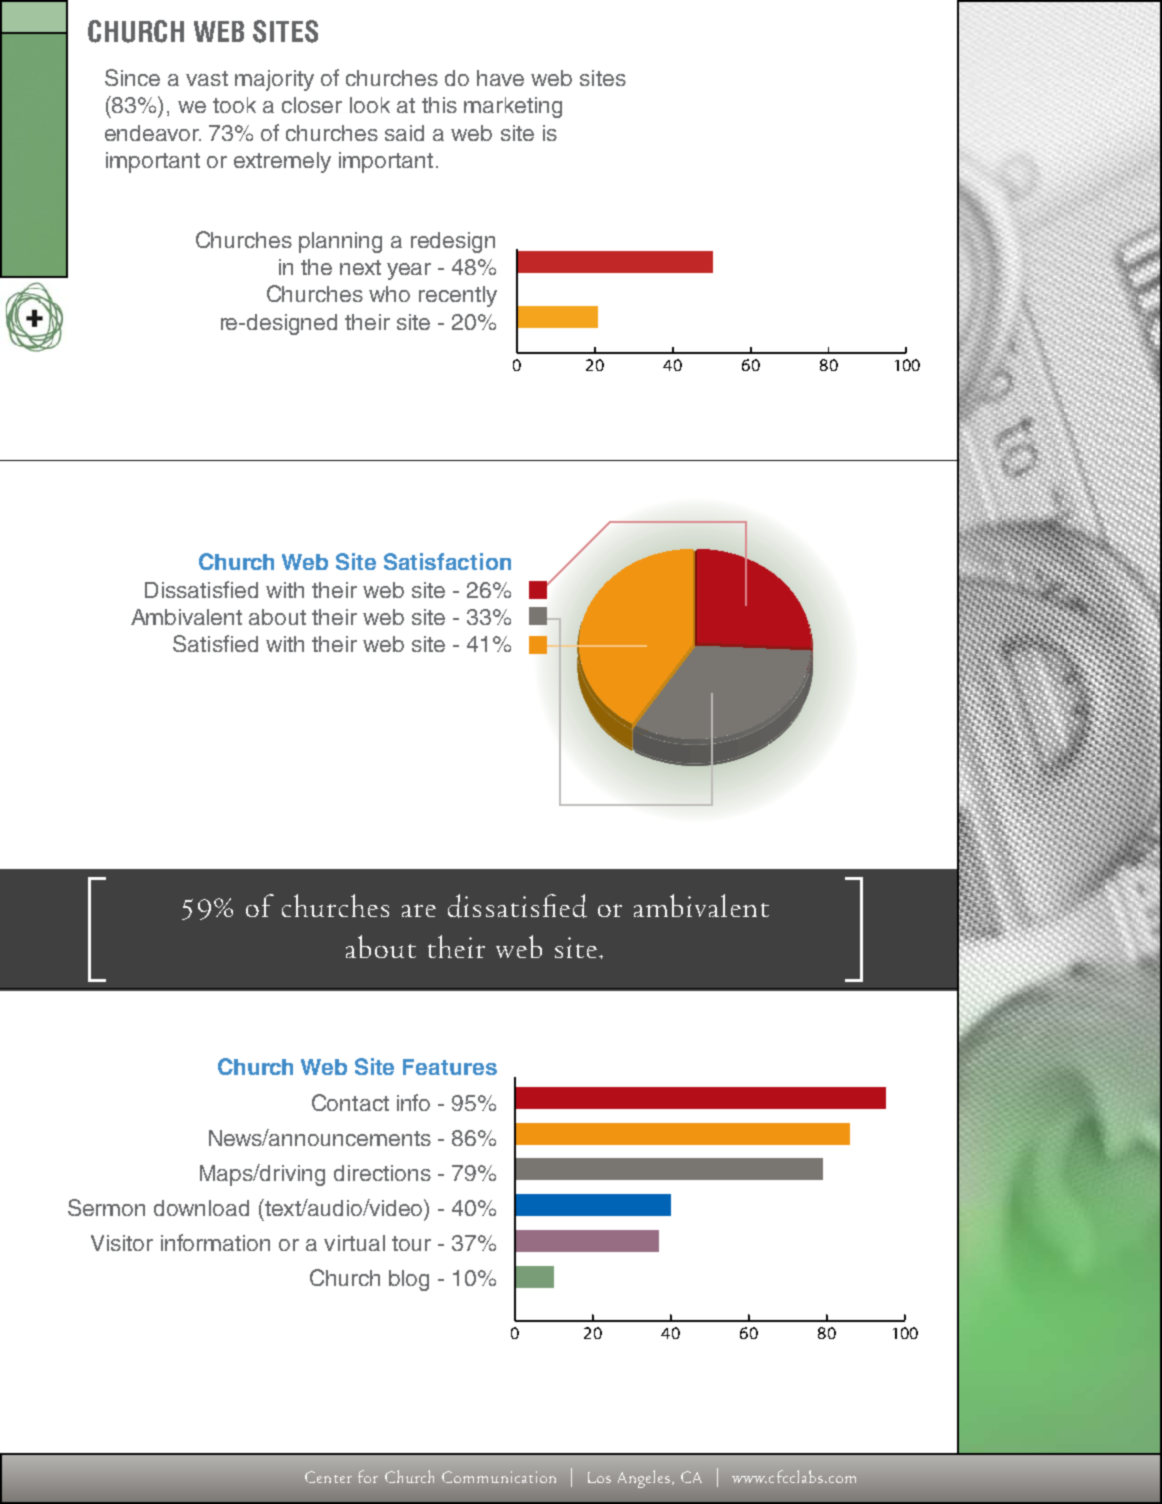  I want to click on Features, so click(450, 1067).
